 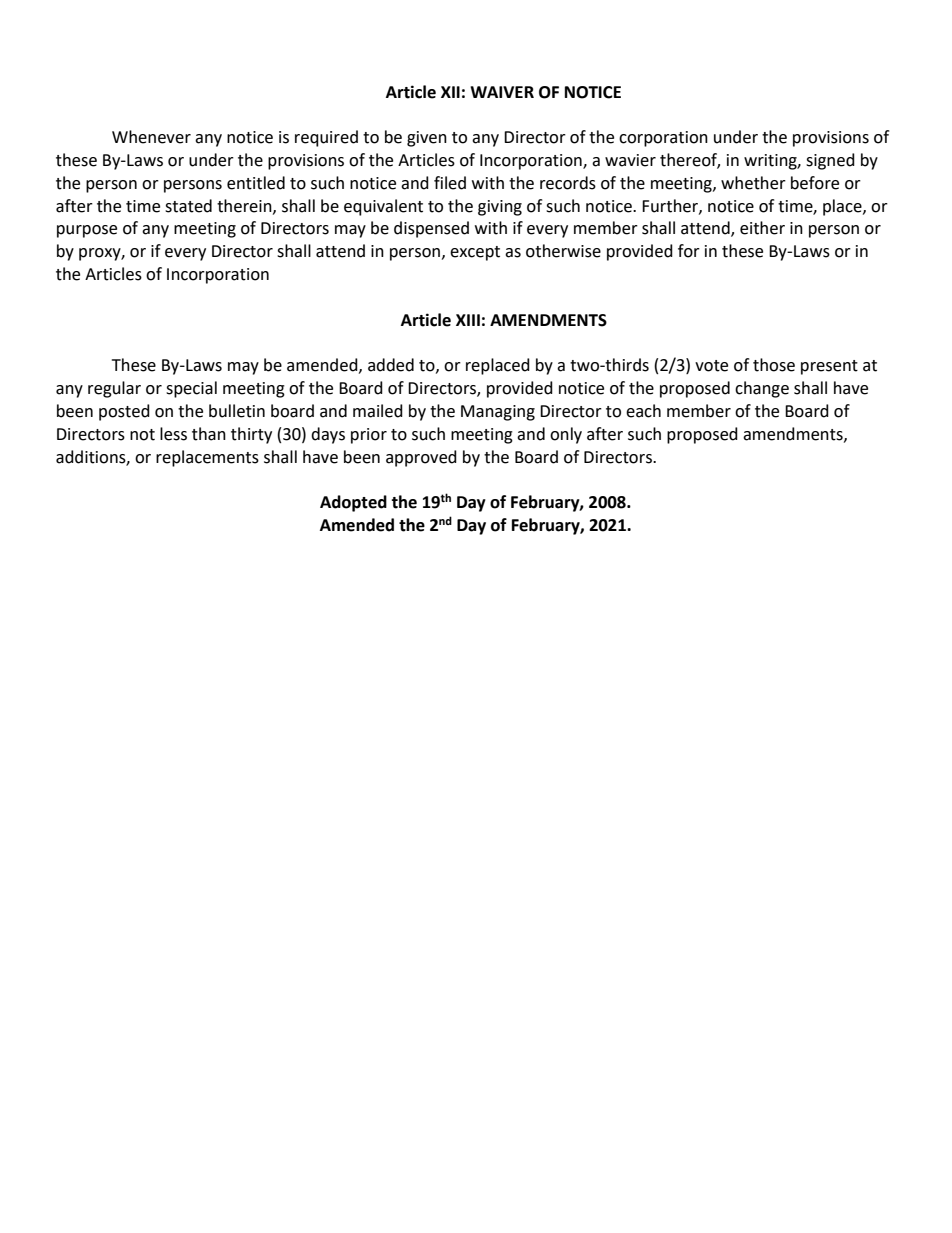 I want to click on except, so click(x=475, y=253).
